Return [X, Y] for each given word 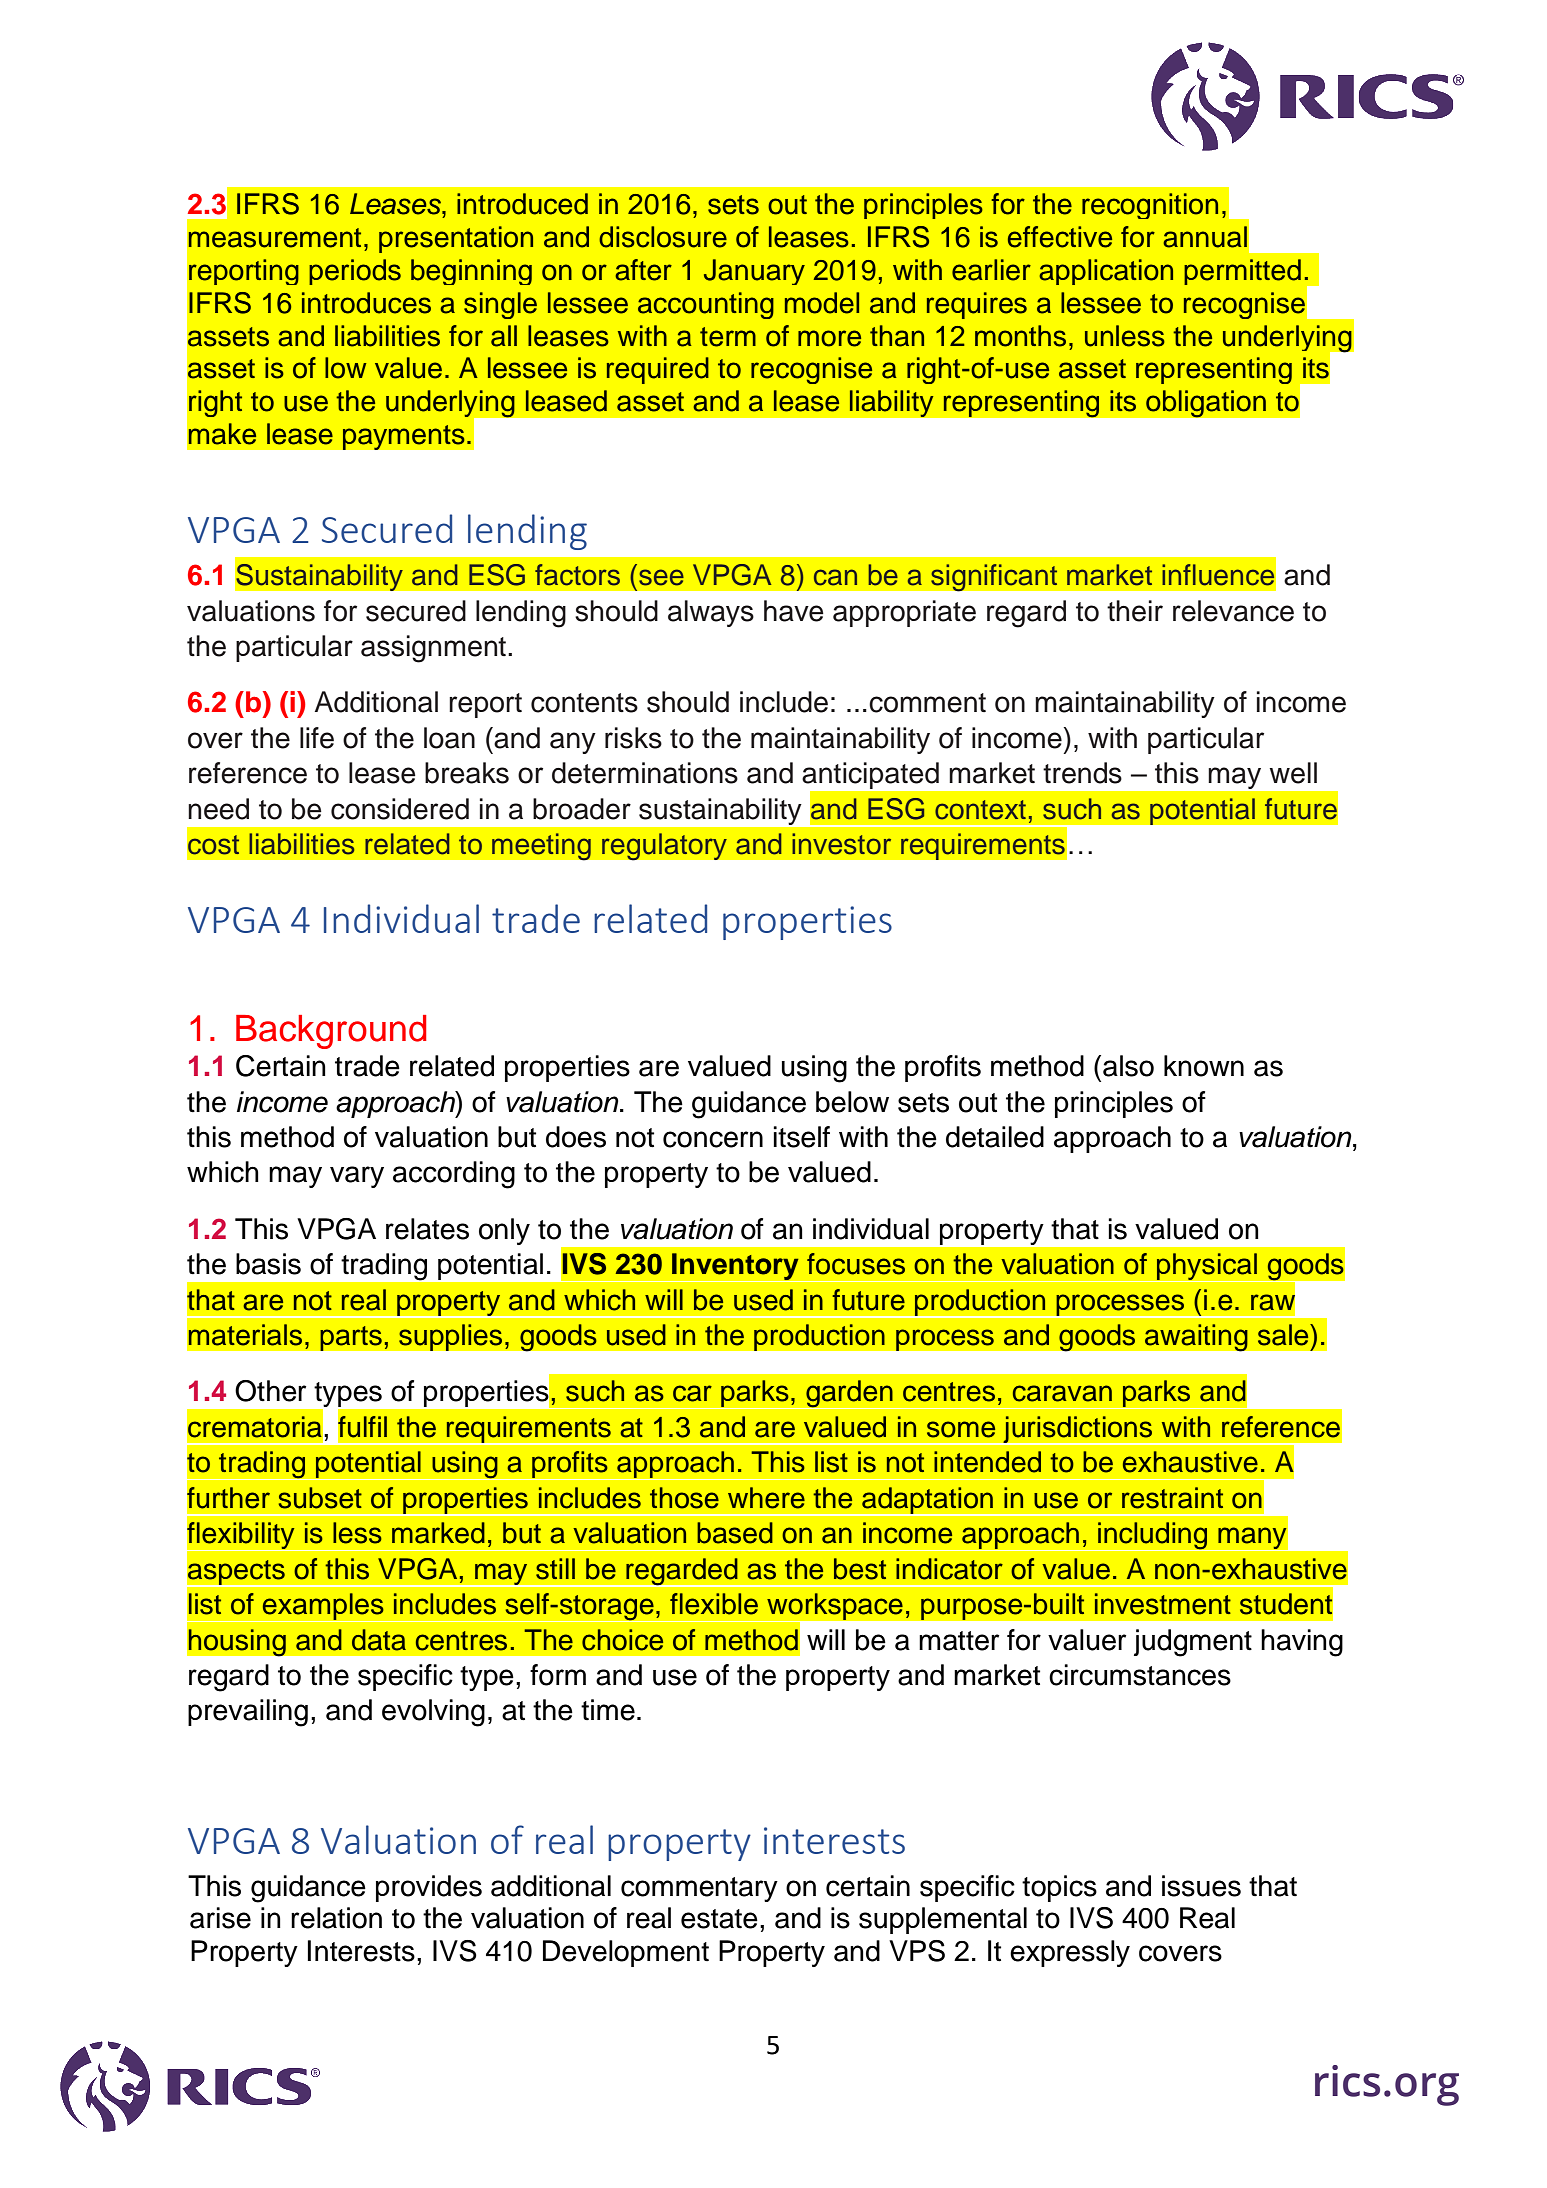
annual [1205, 237]
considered [400, 809]
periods [355, 272]
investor [841, 844]
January [754, 272]
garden [849, 1394]
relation [336, 1918]
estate [719, 1919]
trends [1082, 773]
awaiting [1196, 1337]
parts [351, 1338]
